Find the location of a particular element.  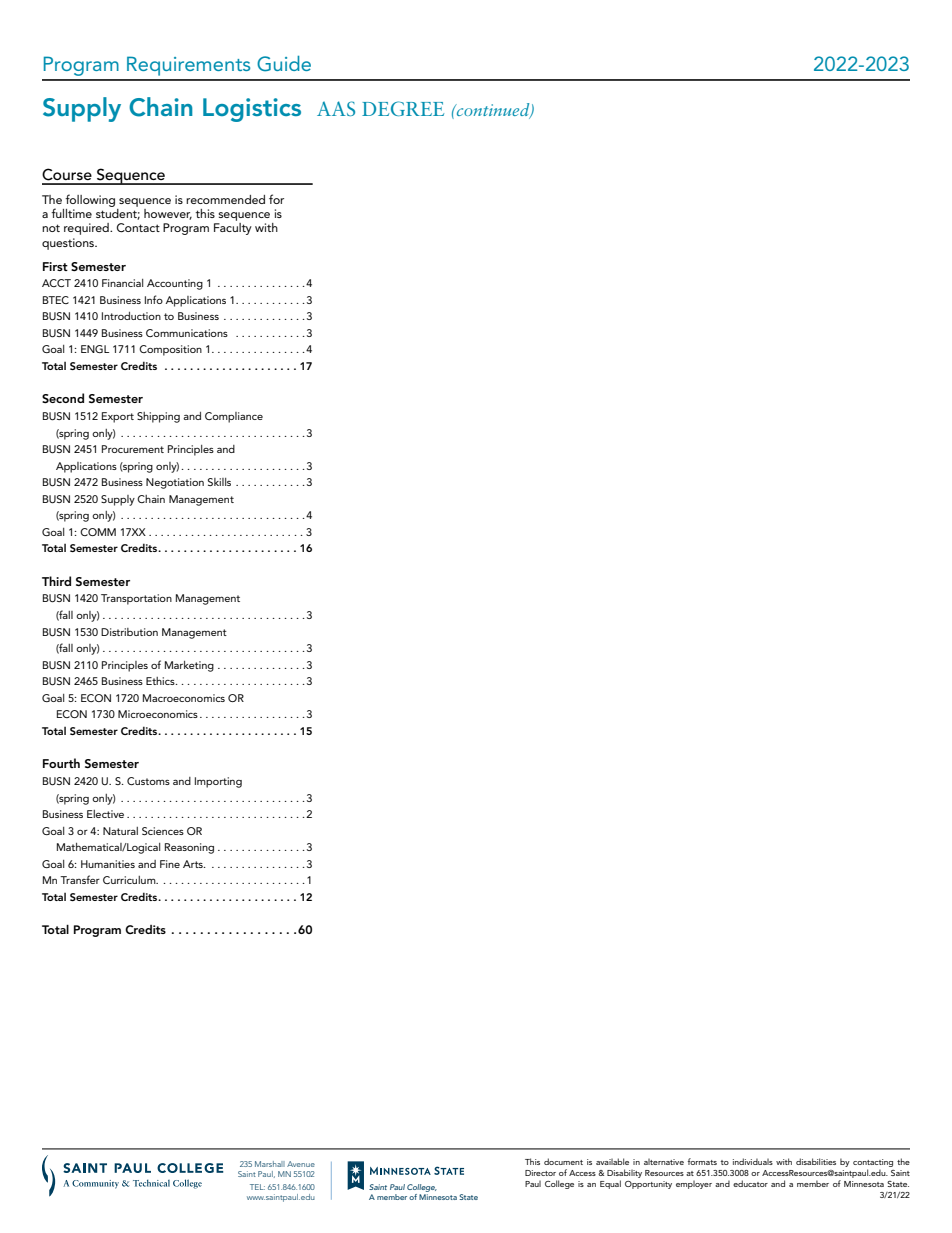

TEL is located at coordinates (257, 1187).
